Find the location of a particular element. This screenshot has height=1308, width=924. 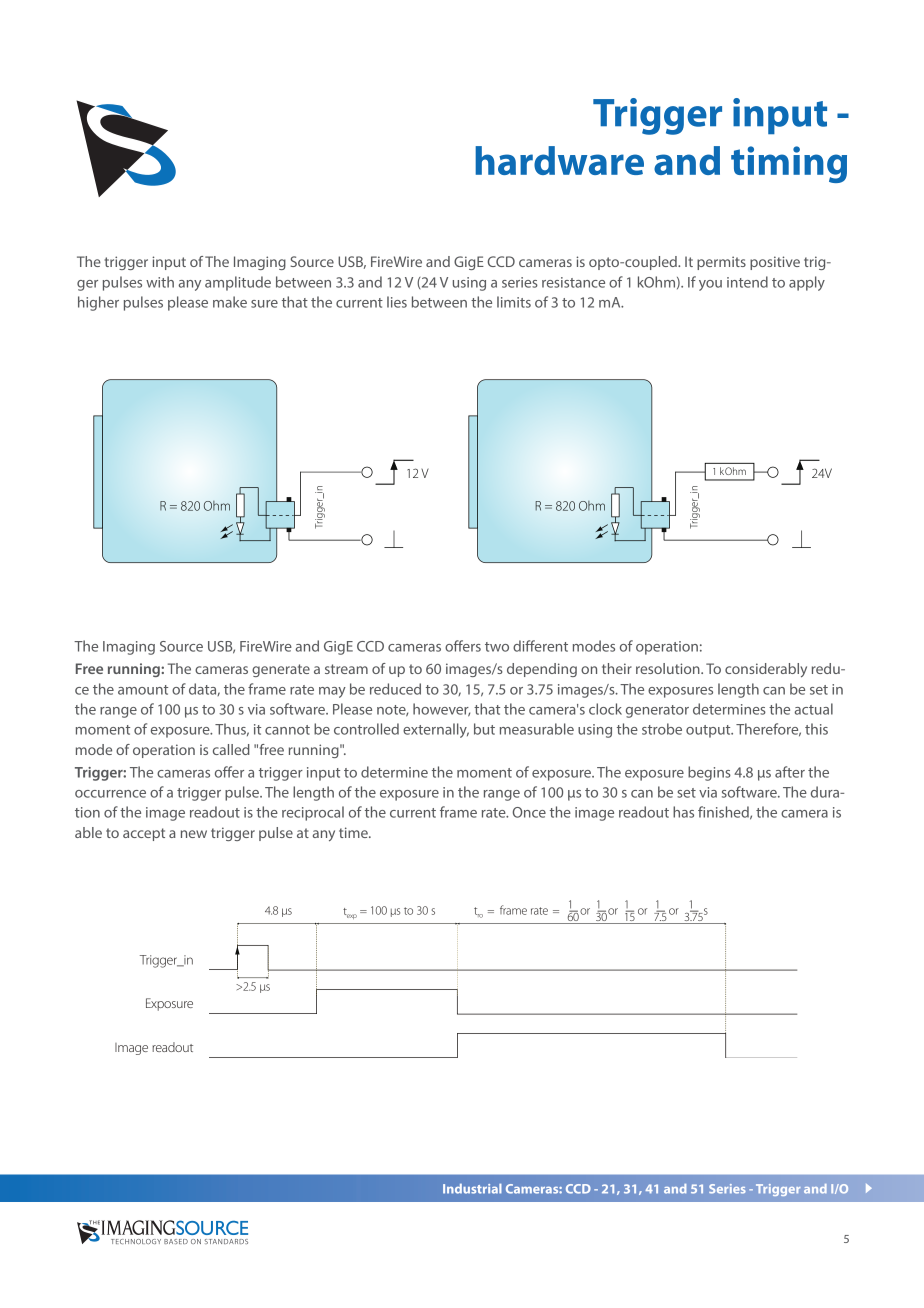

Industrial is located at coordinates (472, 1189).
